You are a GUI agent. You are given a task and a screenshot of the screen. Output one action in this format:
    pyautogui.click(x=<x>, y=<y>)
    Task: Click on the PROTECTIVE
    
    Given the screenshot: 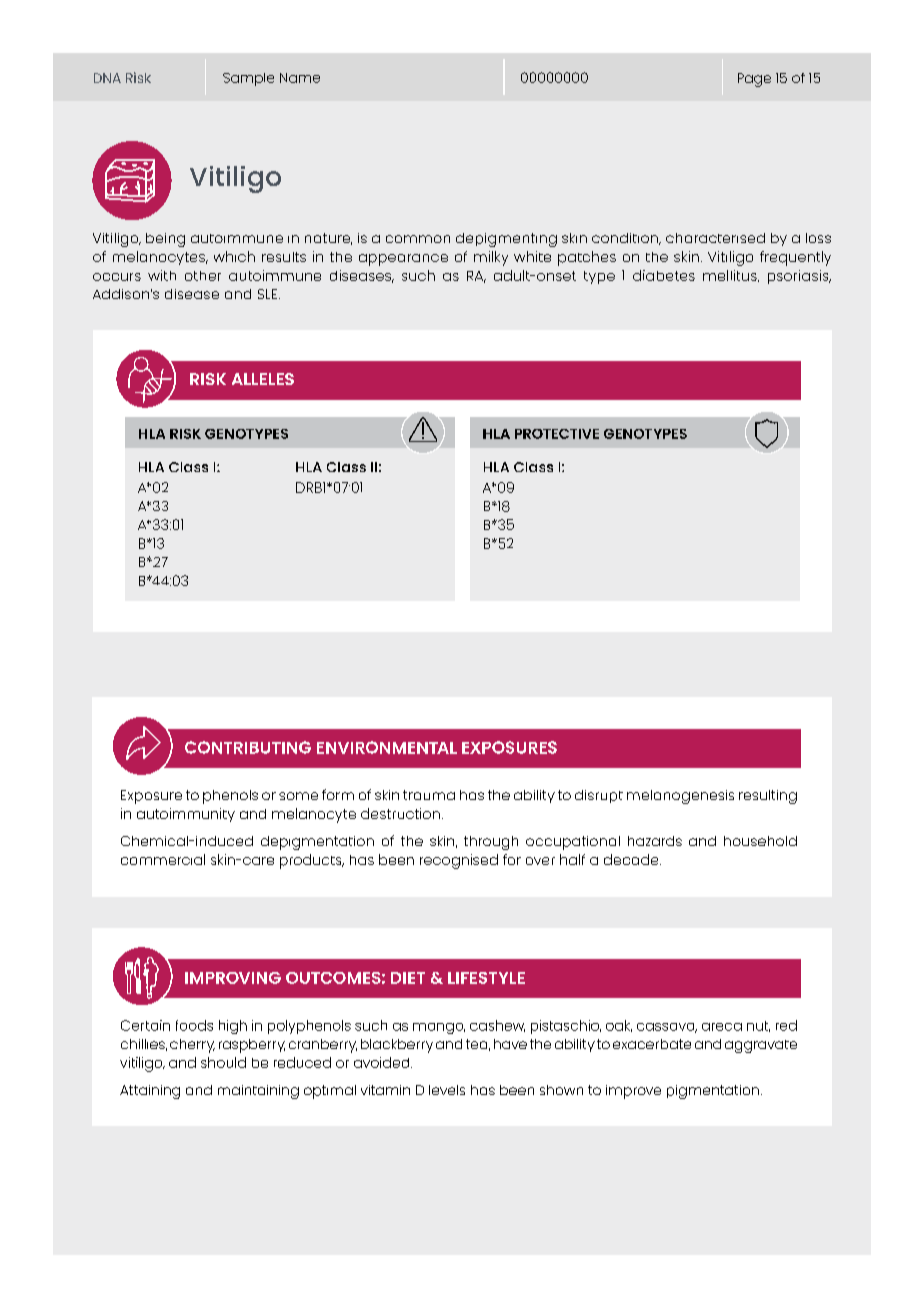 What is the action you would take?
    pyautogui.click(x=557, y=434)
